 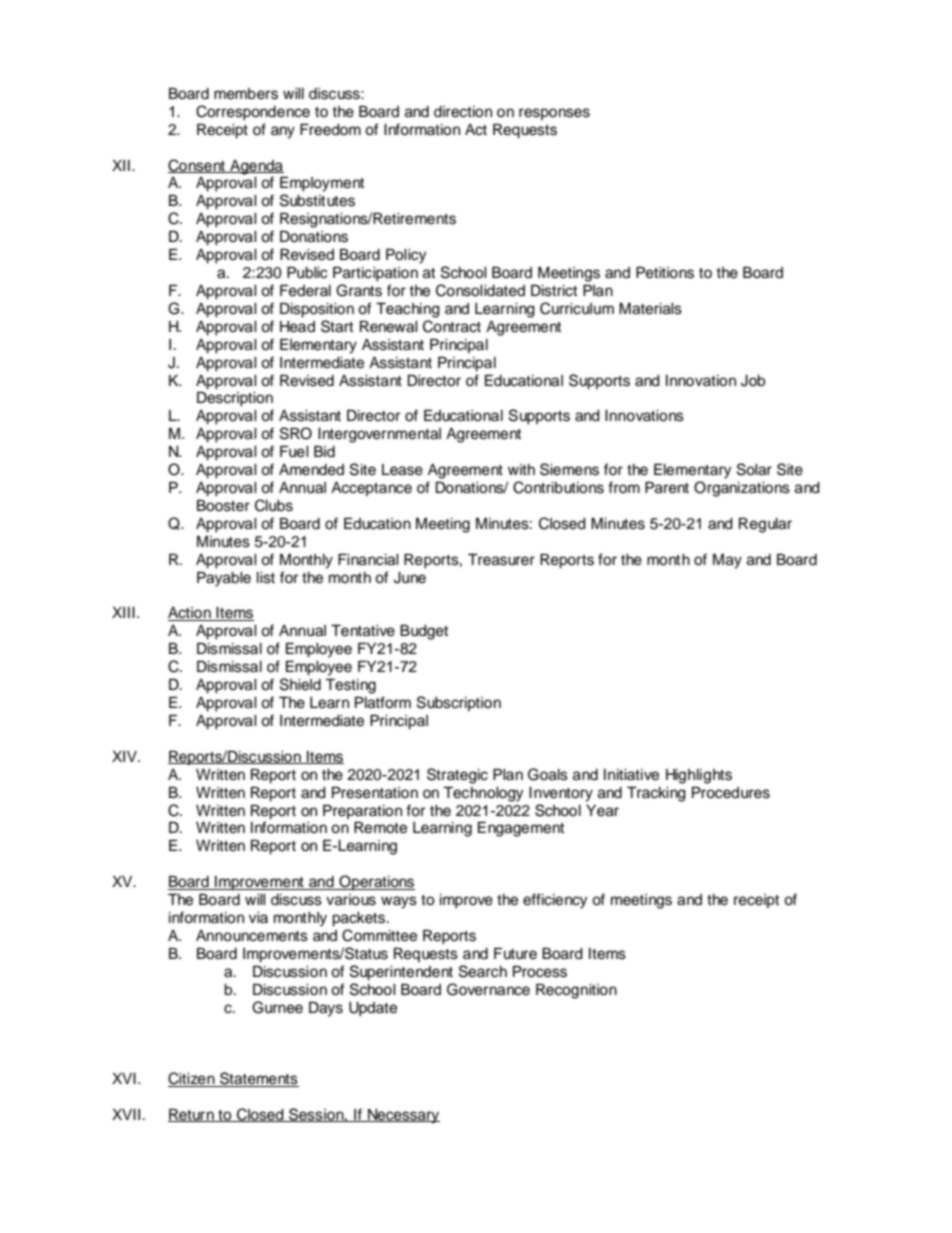 What do you see at coordinates (403, 1116) in the image?
I see `Necessary` at bounding box center [403, 1116].
